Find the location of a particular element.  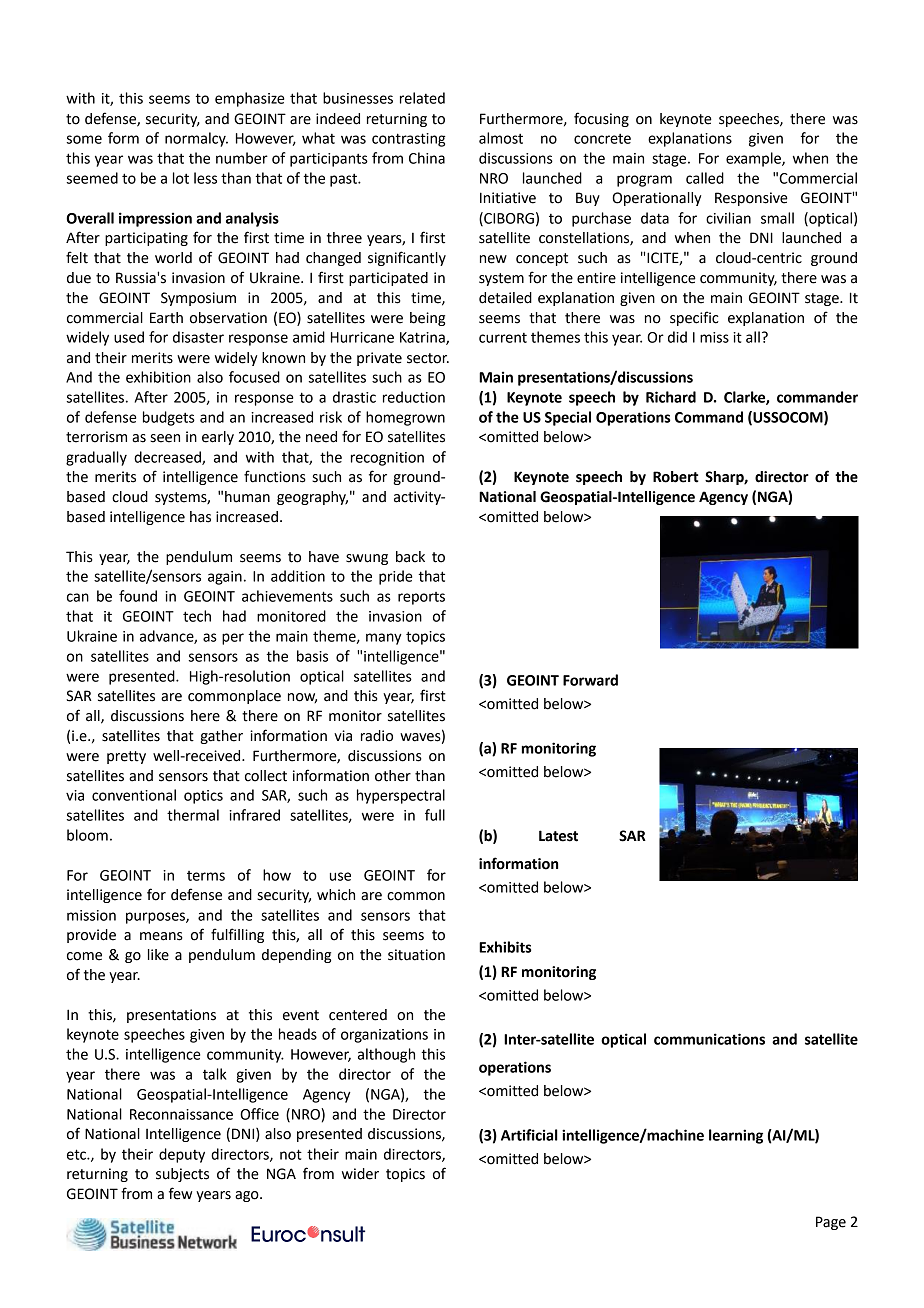

wider is located at coordinates (360, 1174).
